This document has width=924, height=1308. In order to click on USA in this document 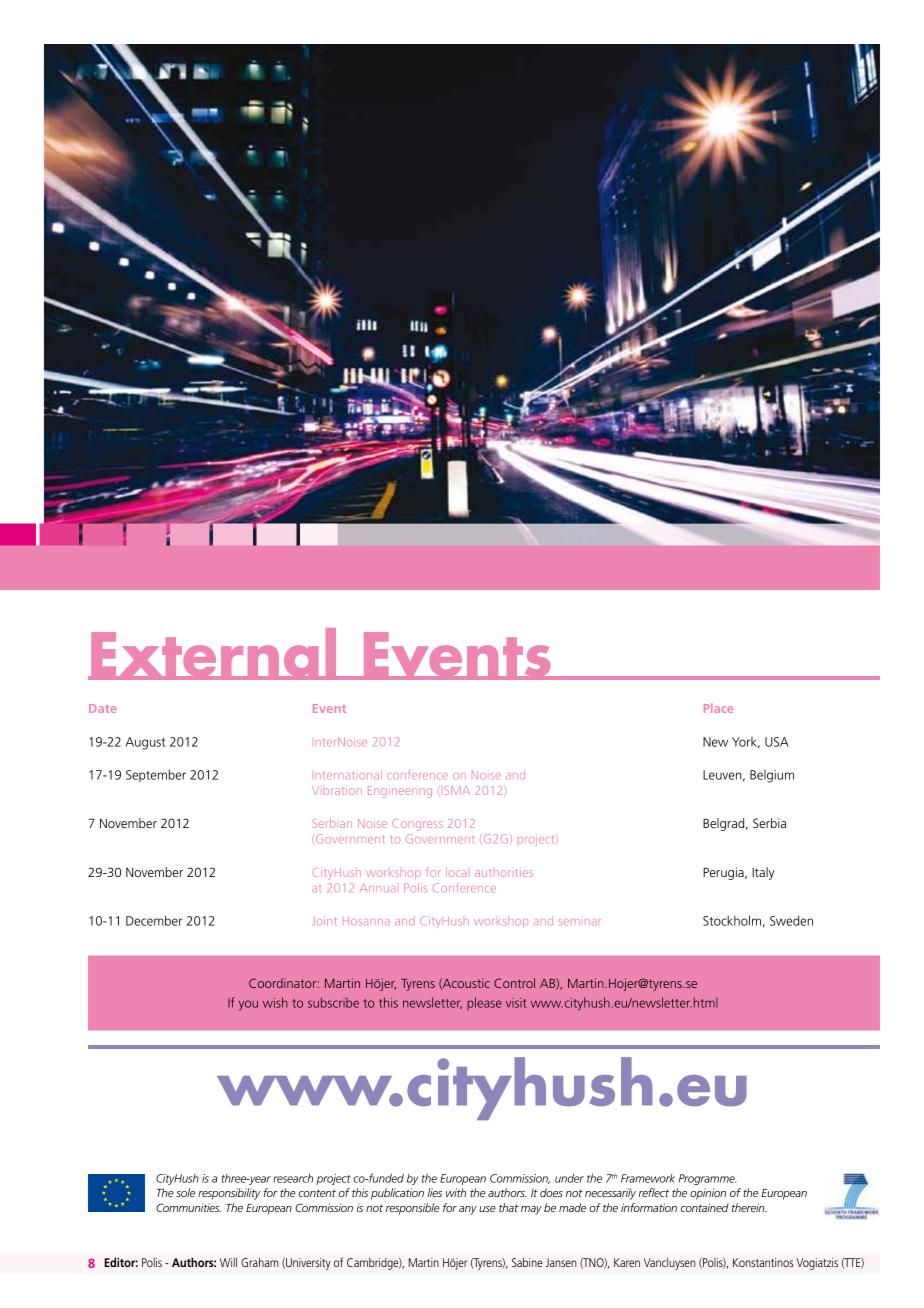, I will do `click(777, 742)`.
